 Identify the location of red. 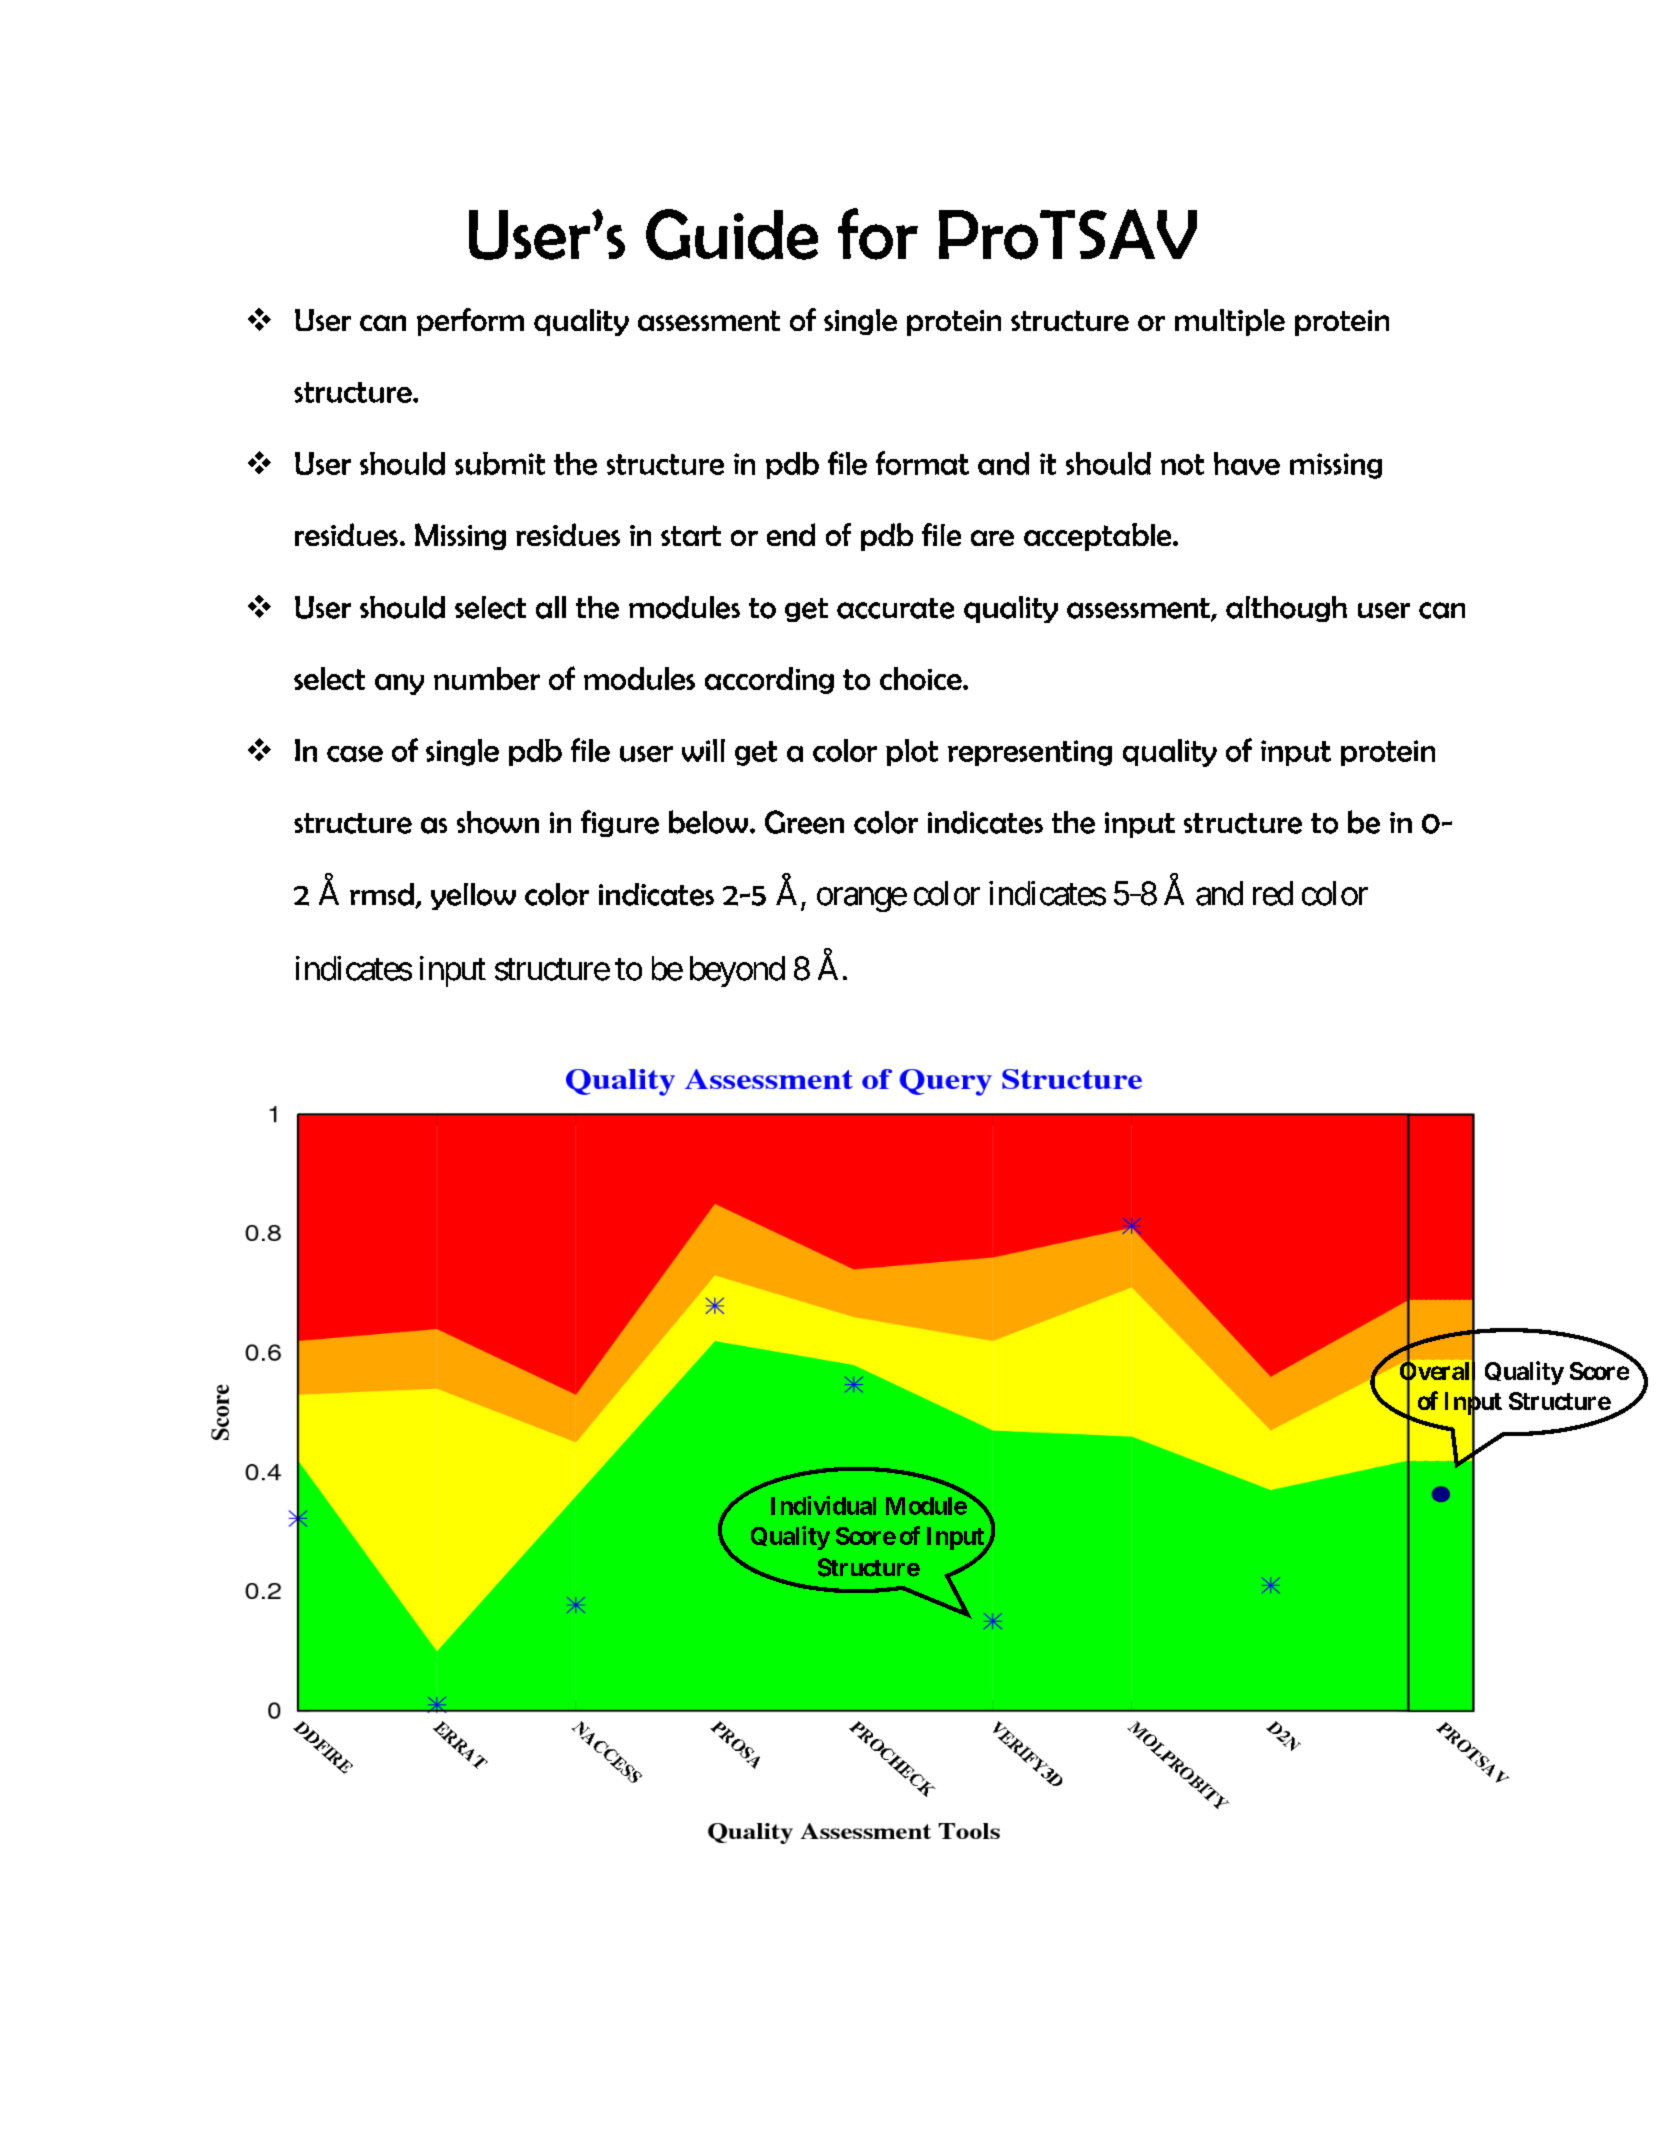
(1273, 893).
